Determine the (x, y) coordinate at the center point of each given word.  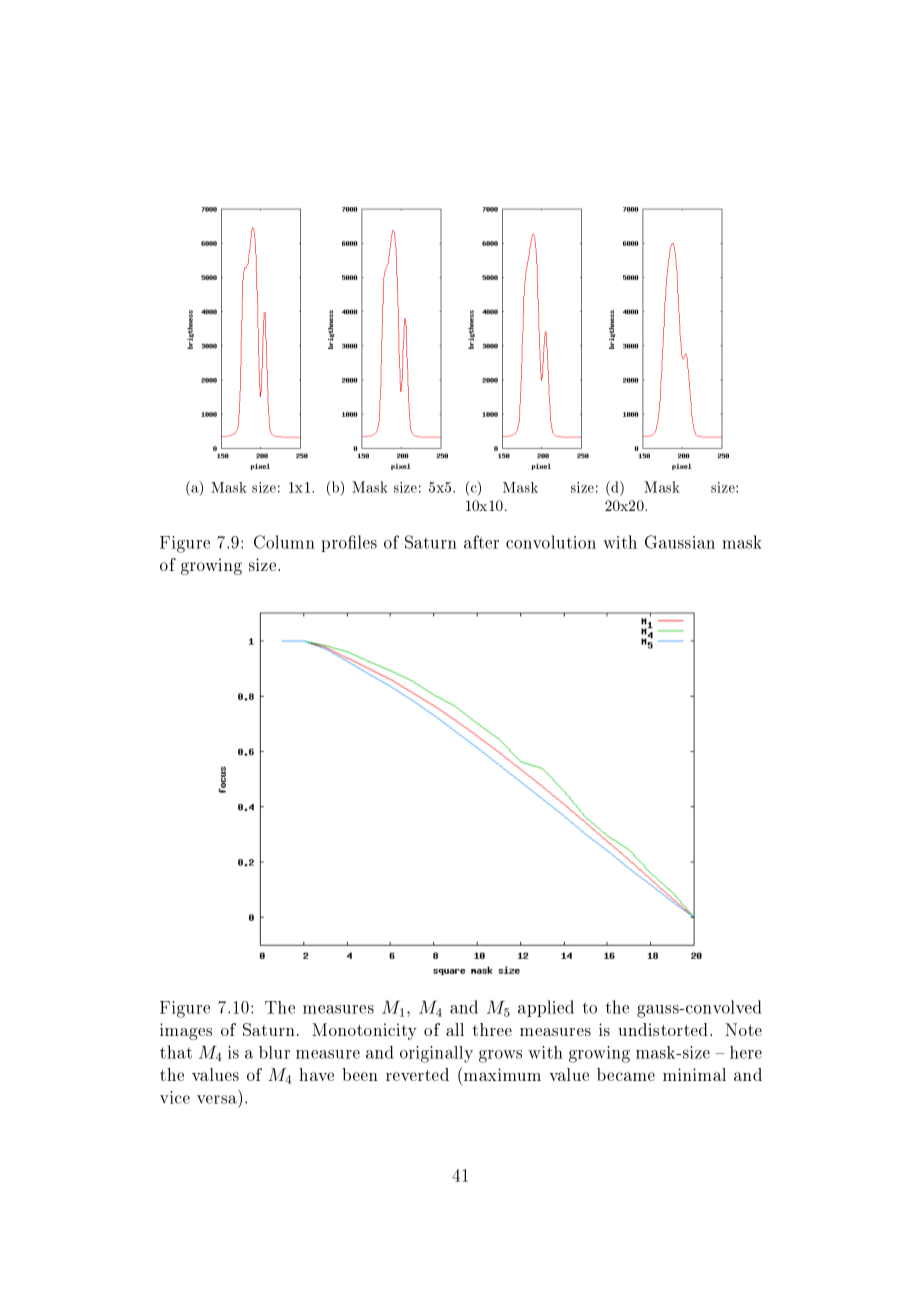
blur (274, 1052)
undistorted (664, 1029)
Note (743, 1029)
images (186, 1031)
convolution (551, 542)
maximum (501, 1074)
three (492, 1029)
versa (217, 1099)
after (481, 542)
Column (284, 542)
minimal (694, 1074)
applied (546, 1008)
